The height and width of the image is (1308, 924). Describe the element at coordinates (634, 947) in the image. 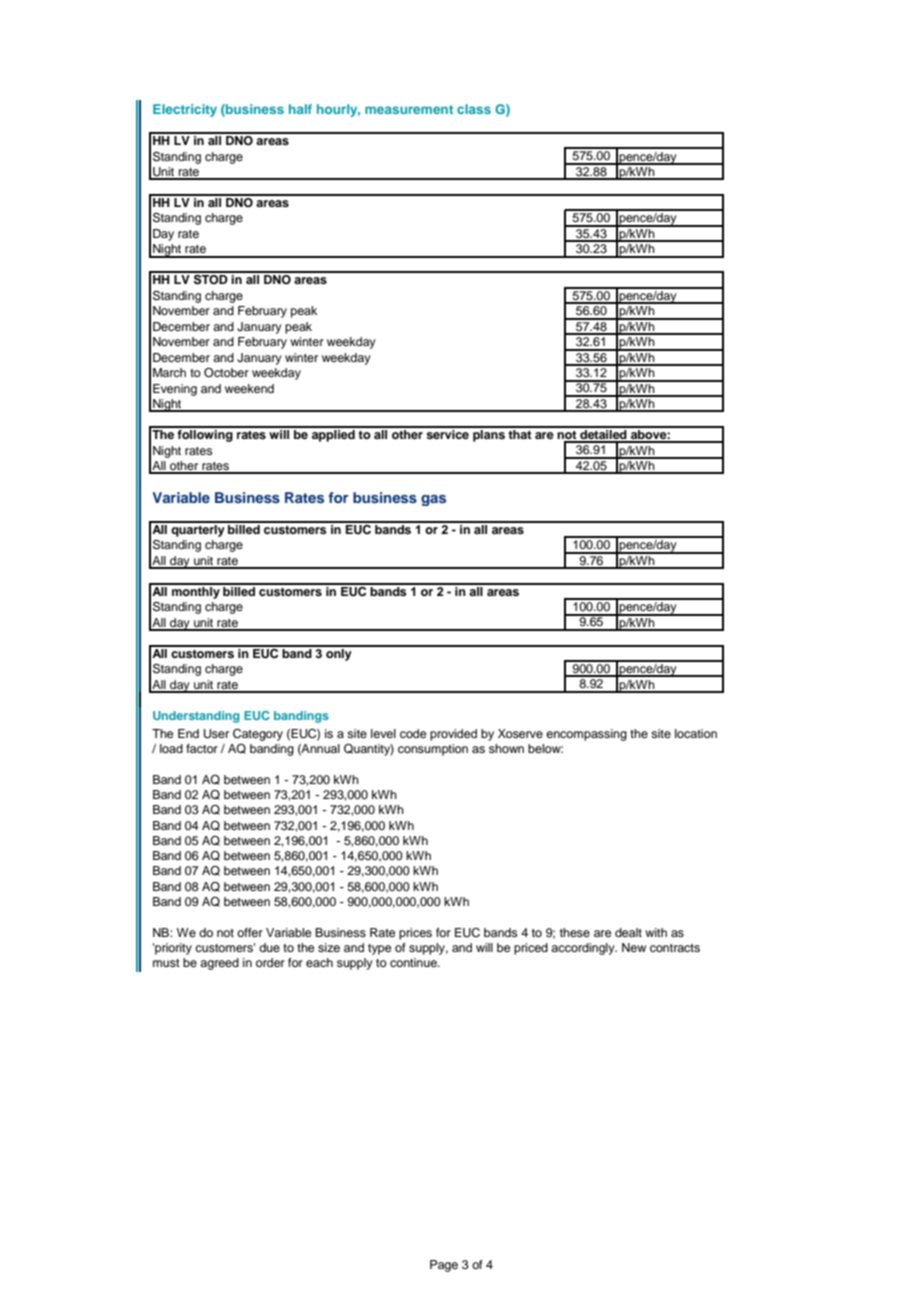

I see `New` at that location.
